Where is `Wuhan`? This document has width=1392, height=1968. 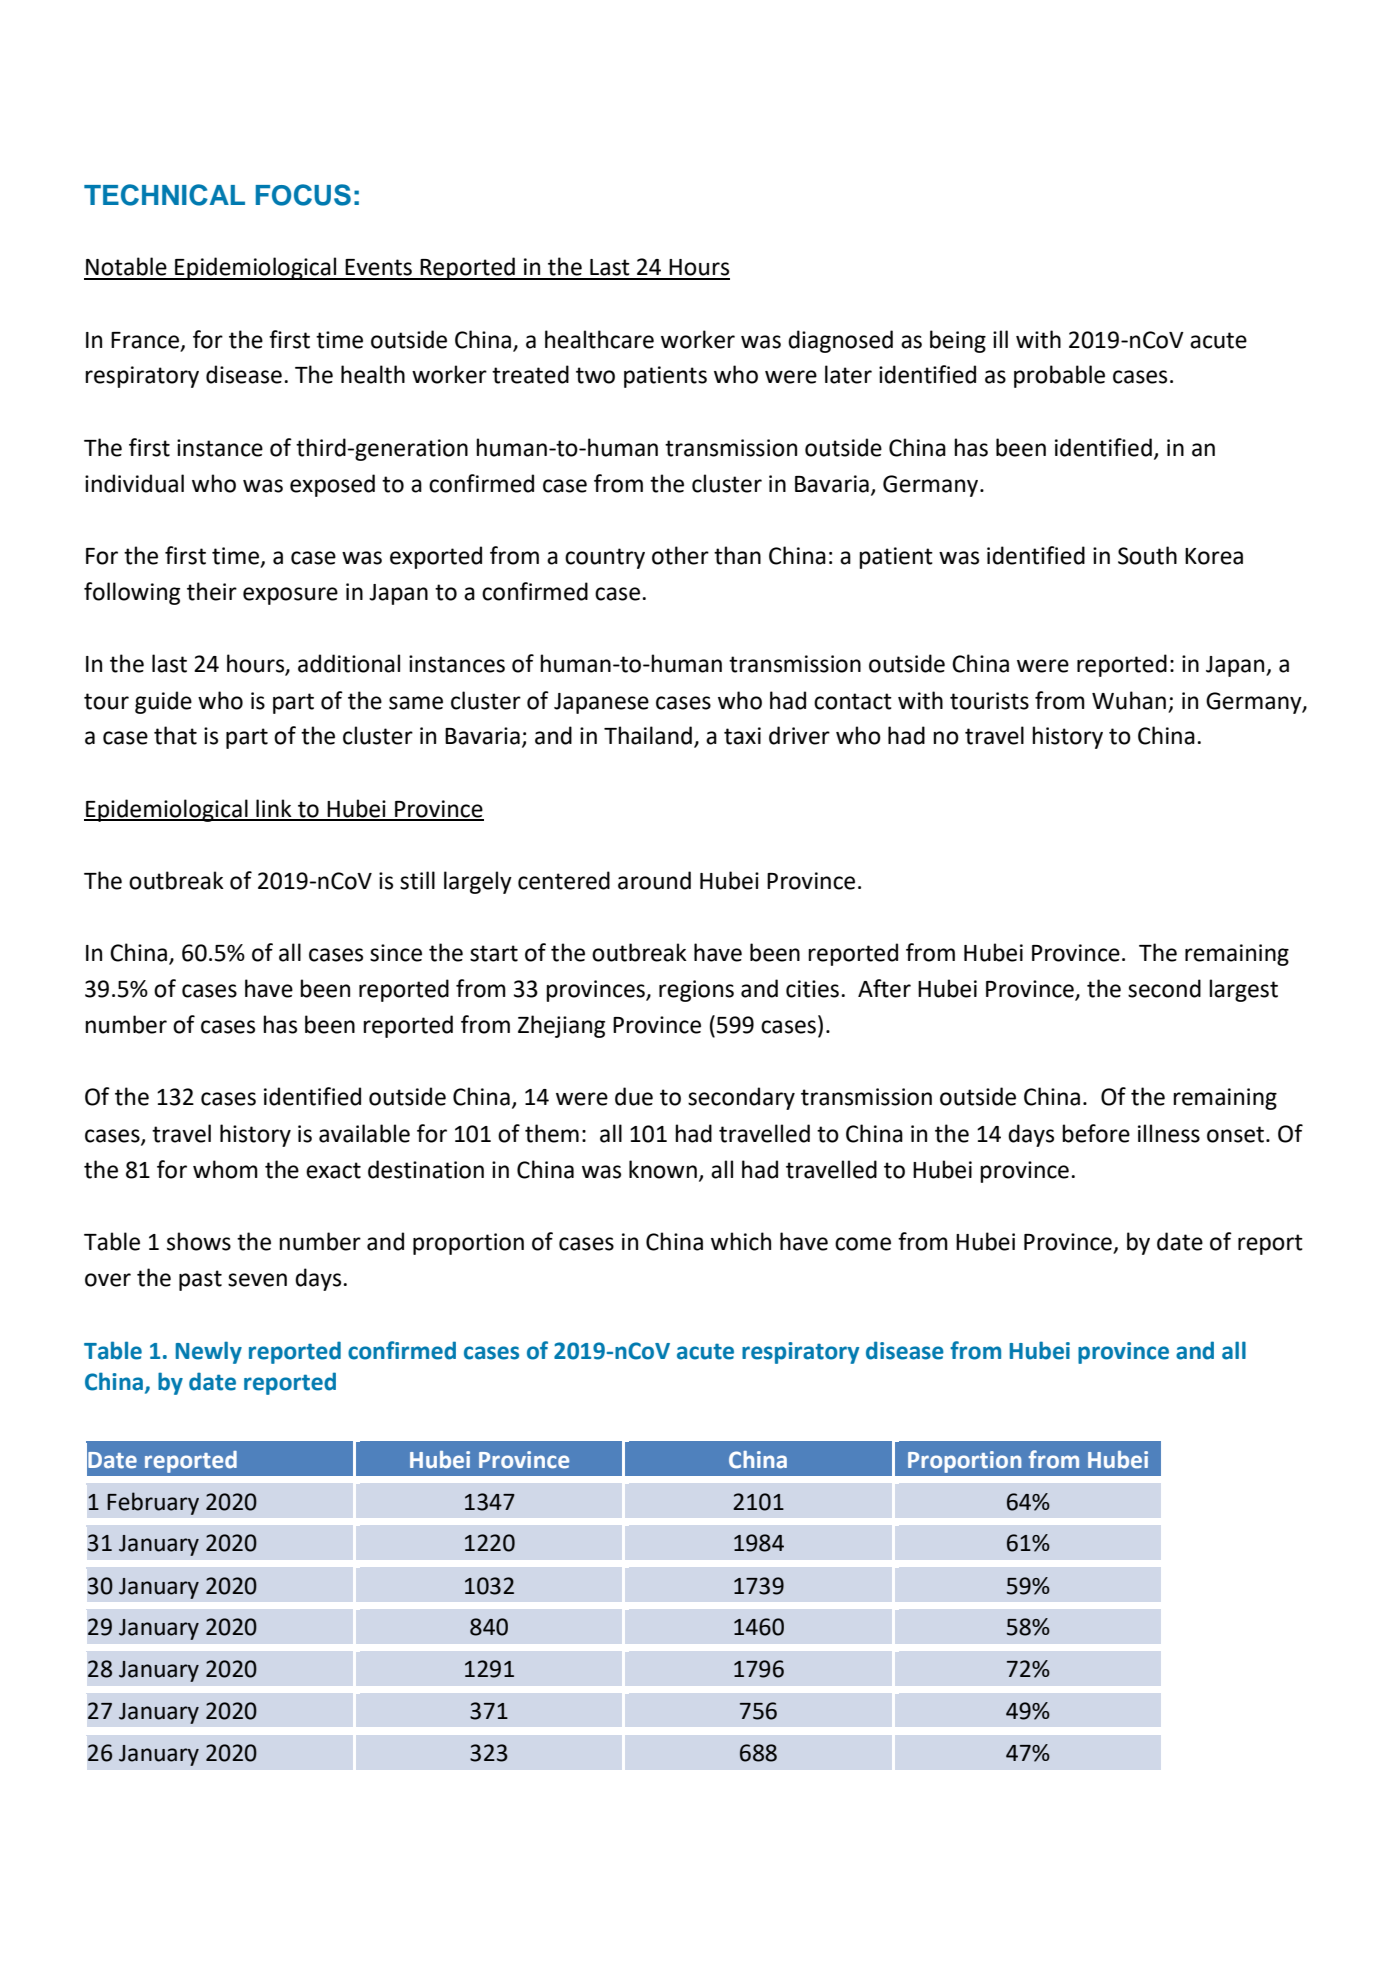
Wuhan is located at coordinates (1129, 700).
